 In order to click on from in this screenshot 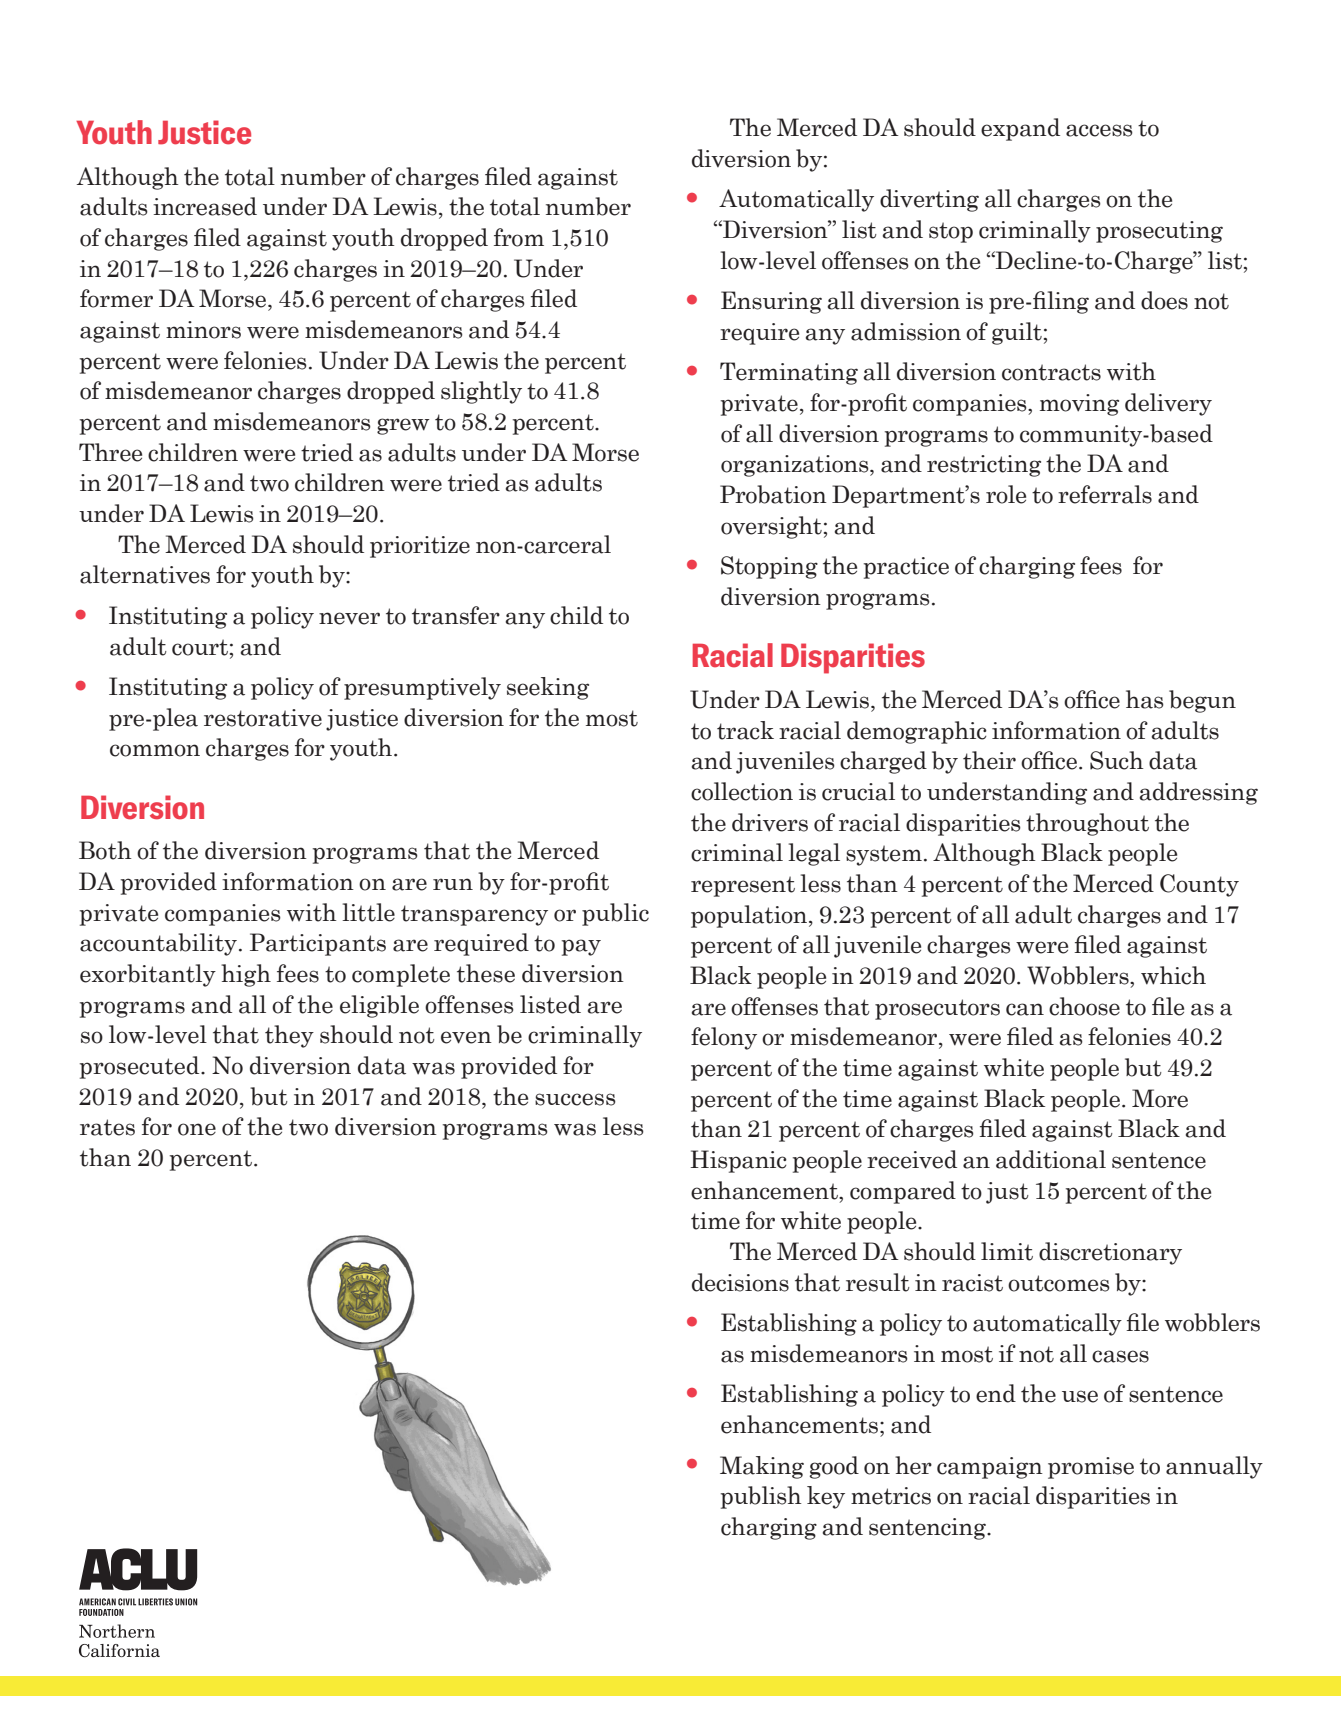, I will do `click(519, 237)`.
